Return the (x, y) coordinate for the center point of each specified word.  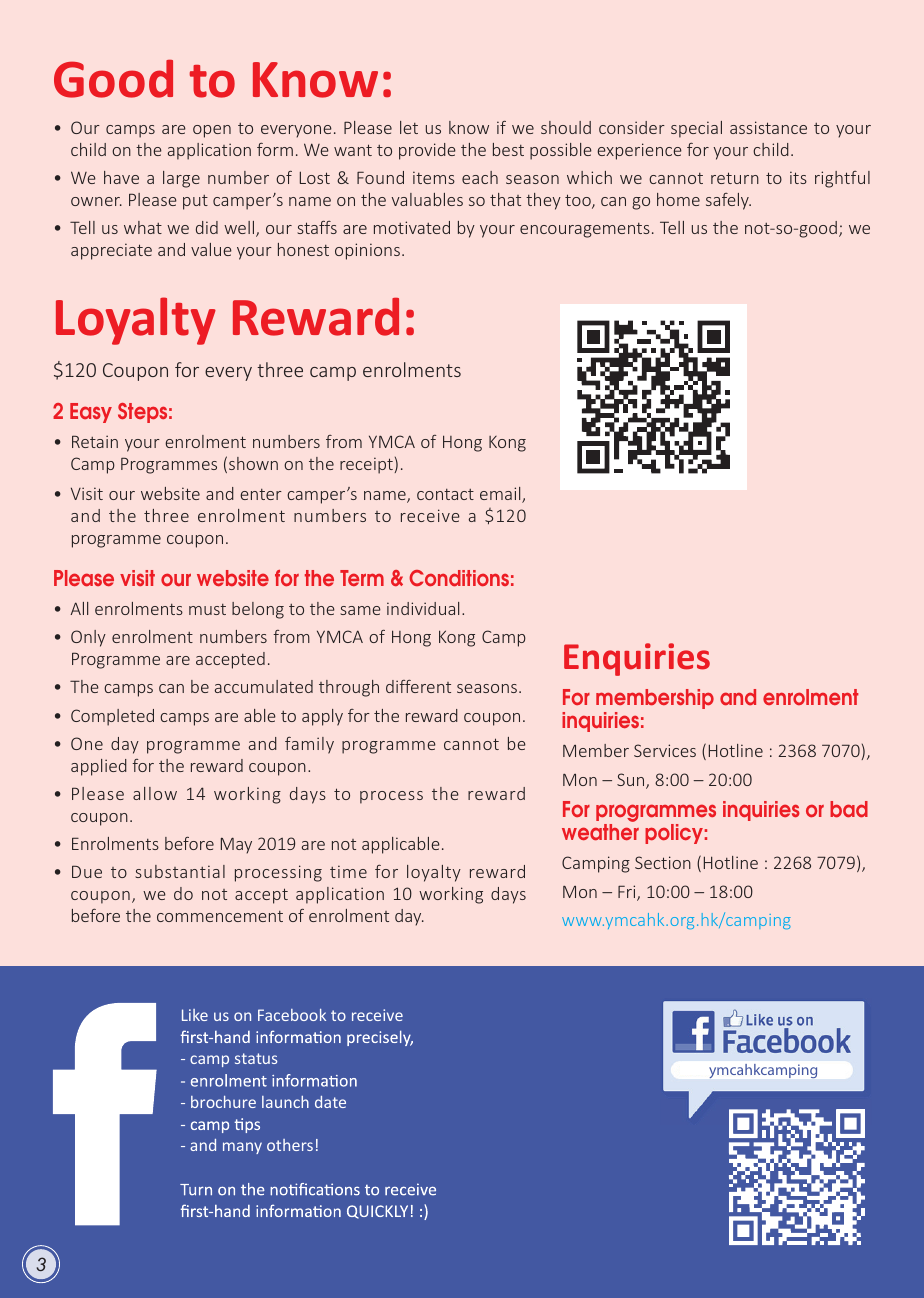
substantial (180, 871)
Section (663, 862)
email (501, 495)
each (480, 177)
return (735, 178)
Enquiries (637, 659)
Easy (91, 413)
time (348, 871)
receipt (367, 465)
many (242, 1148)
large (181, 179)
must (207, 609)
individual (423, 608)
